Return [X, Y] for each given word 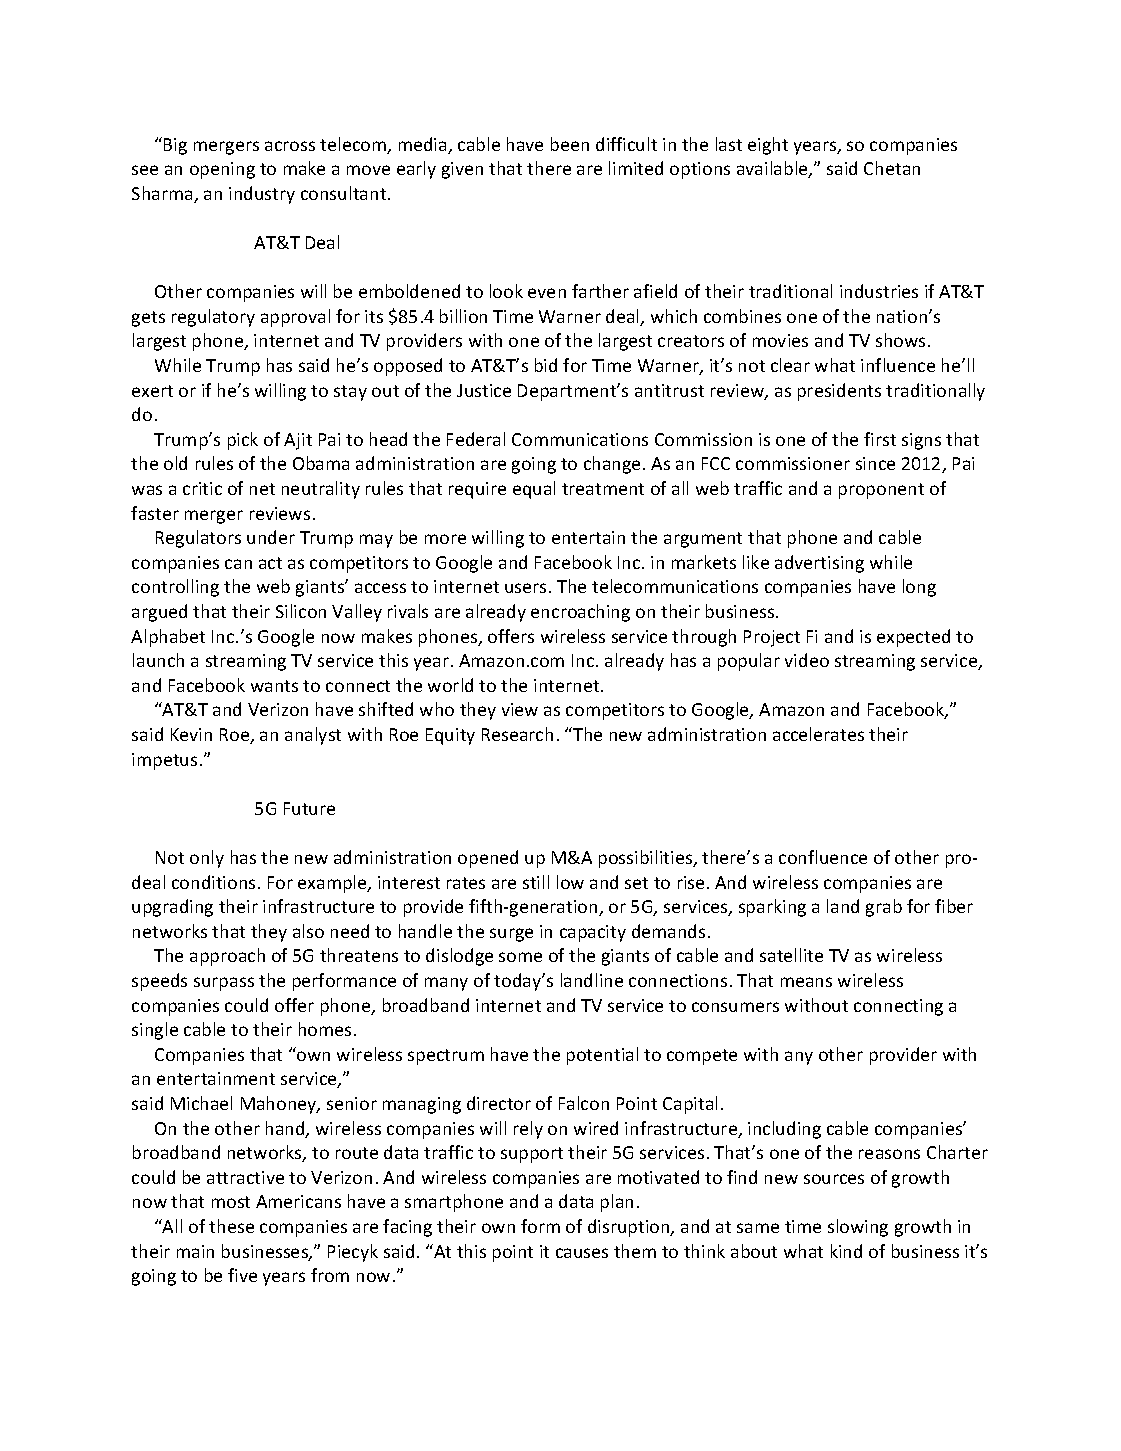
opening [222, 170]
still [536, 882]
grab [884, 908]
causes [582, 1253]
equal [534, 490]
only [207, 859]
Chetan [892, 168]
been [570, 144]
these [231, 1226]
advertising [819, 564]
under [271, 537]
